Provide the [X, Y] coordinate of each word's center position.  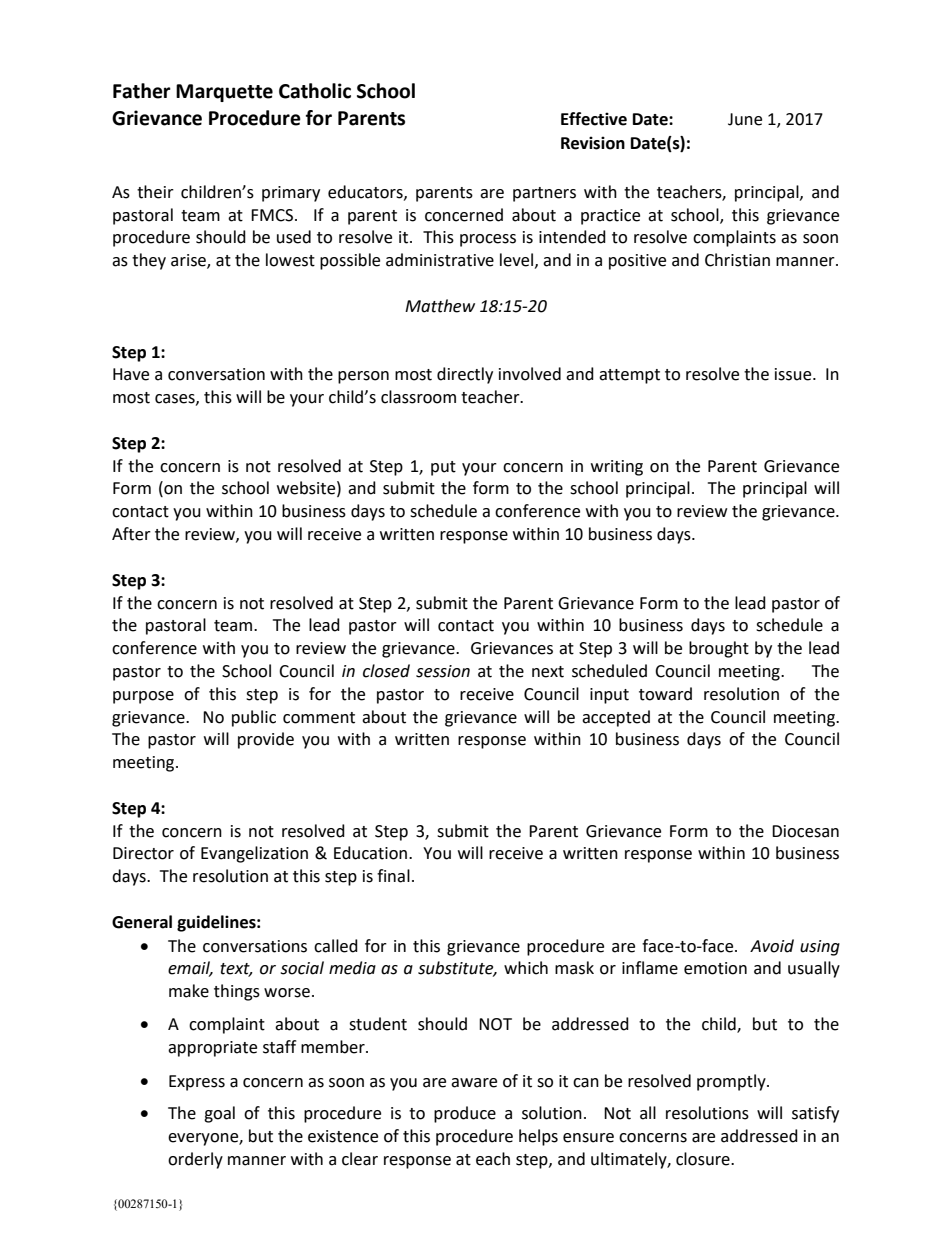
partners [544, 194]
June [745, 119]
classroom [418, 397]
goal [219, 1114]
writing [617, 468]
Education [370, 853]
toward [665, 694]
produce [465, 1114]
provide [266, 740]
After [131, 534]
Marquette [224, 93]
